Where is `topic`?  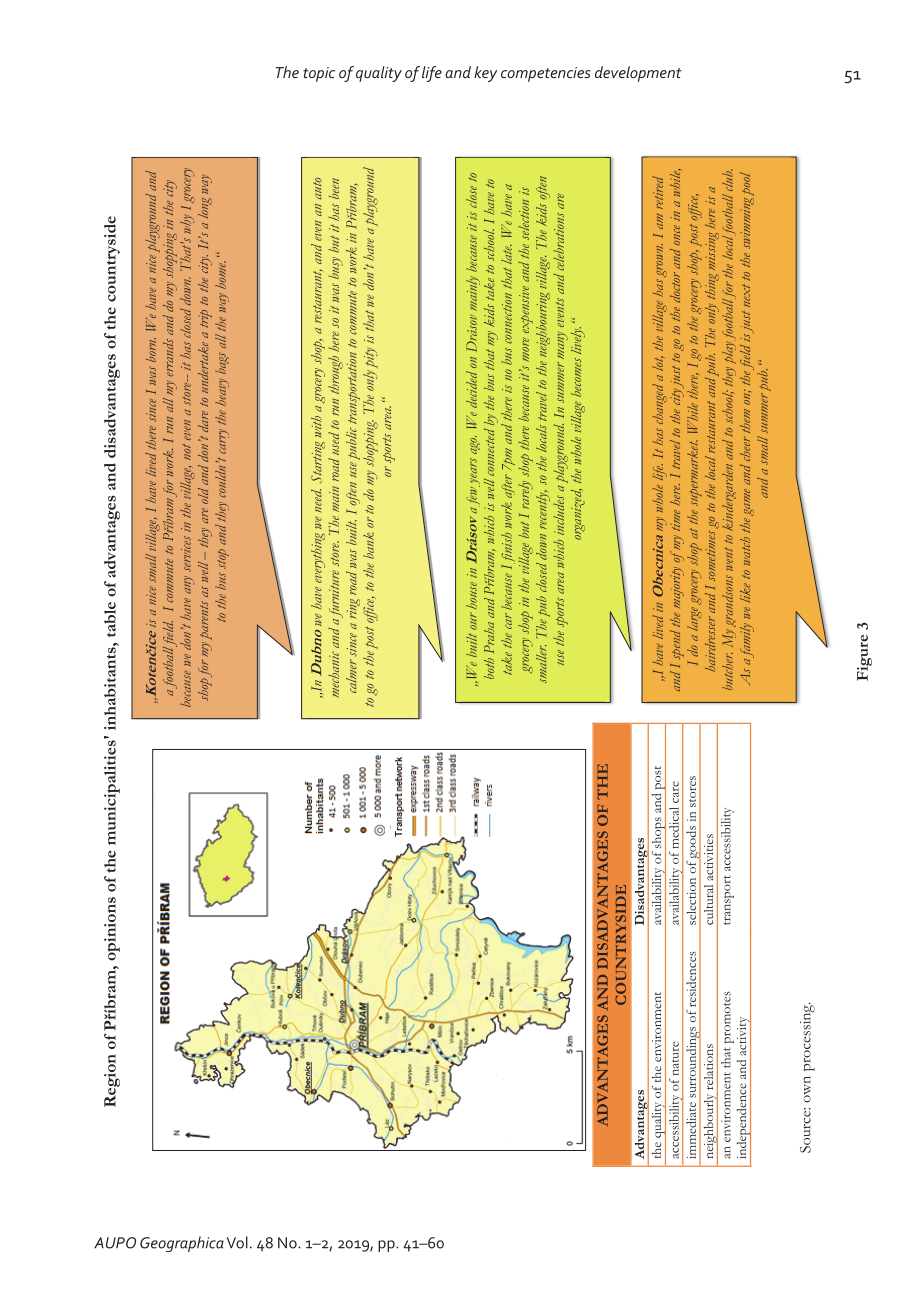 topic is located at coordinates (319, 74).
